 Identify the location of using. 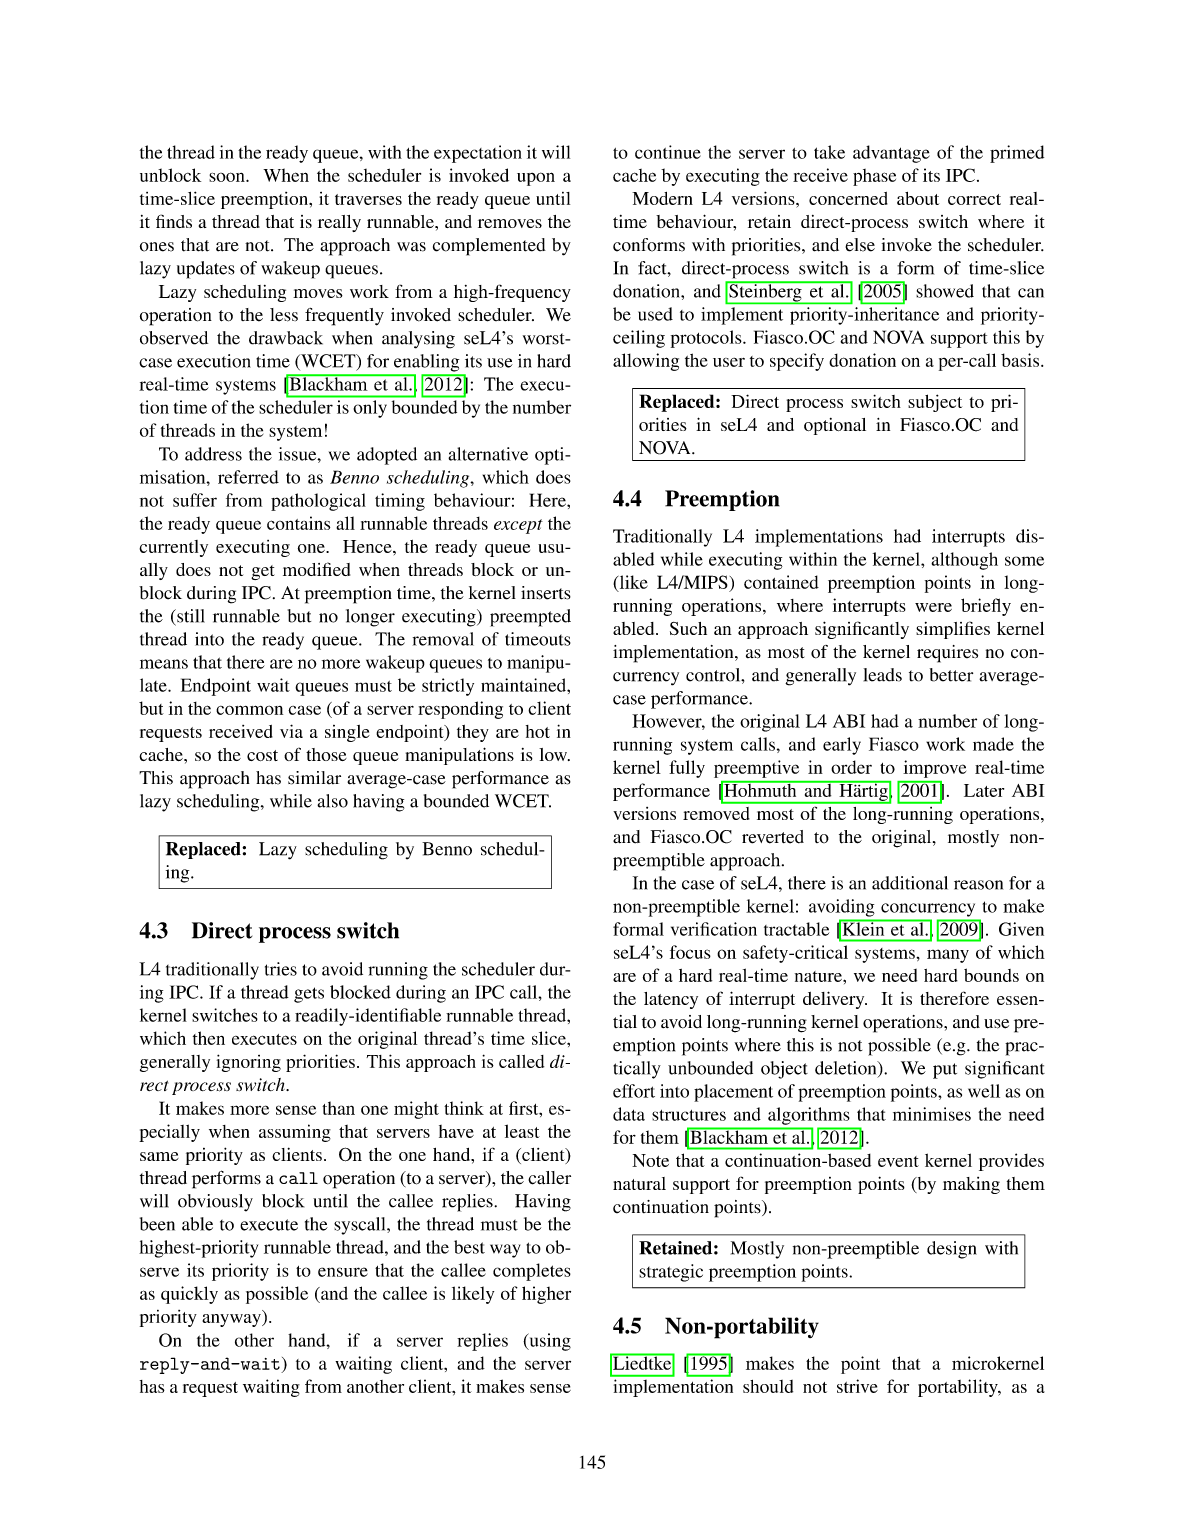
(549, 1342).
